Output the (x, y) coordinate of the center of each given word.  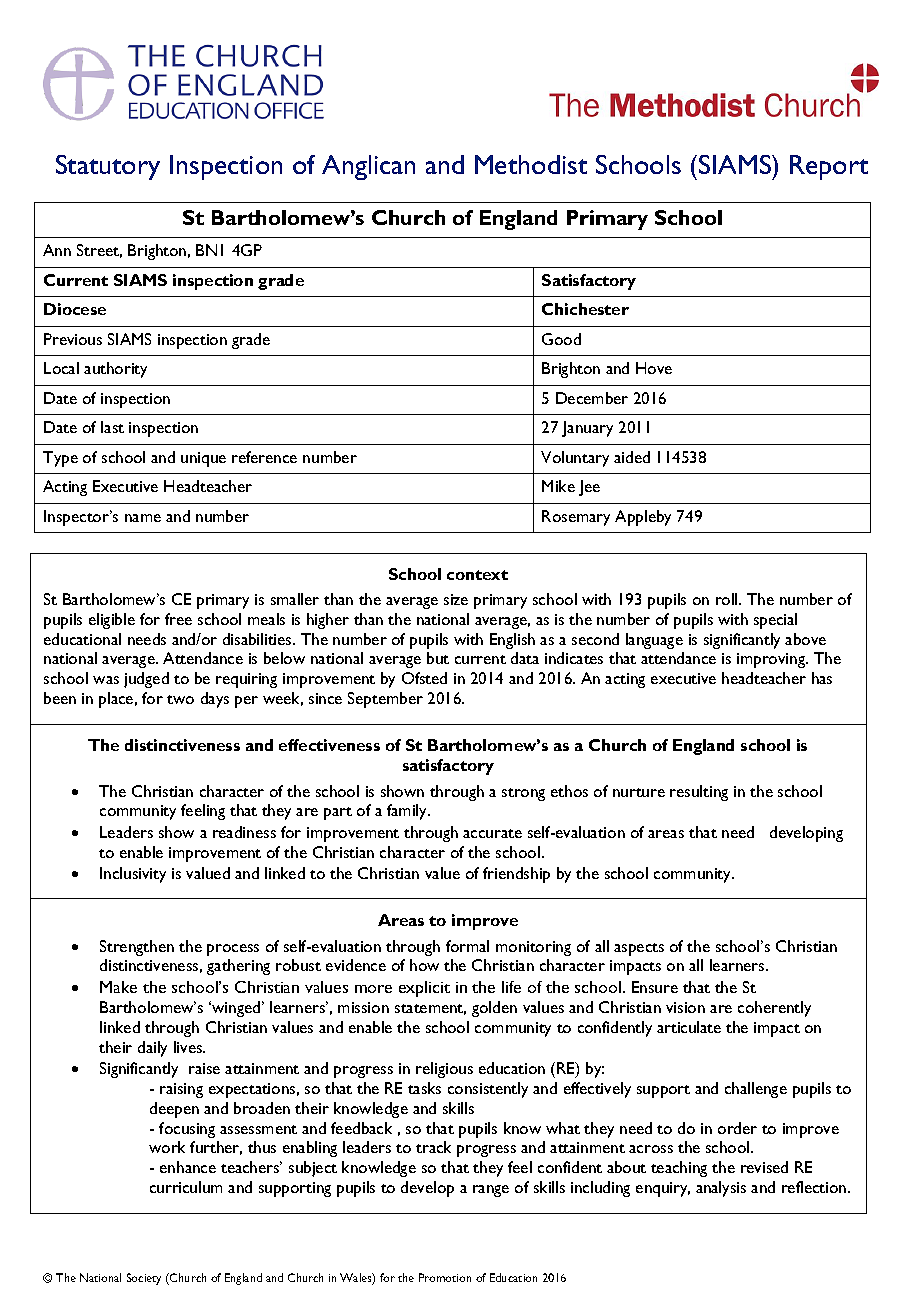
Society (144, 1279)
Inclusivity (133, 875)
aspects (639, 949)
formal (467, 946)
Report (829, 167)
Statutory (108, 167)
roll (728, 599)
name (143, 518)
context (477, 575)
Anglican (368, 167)
